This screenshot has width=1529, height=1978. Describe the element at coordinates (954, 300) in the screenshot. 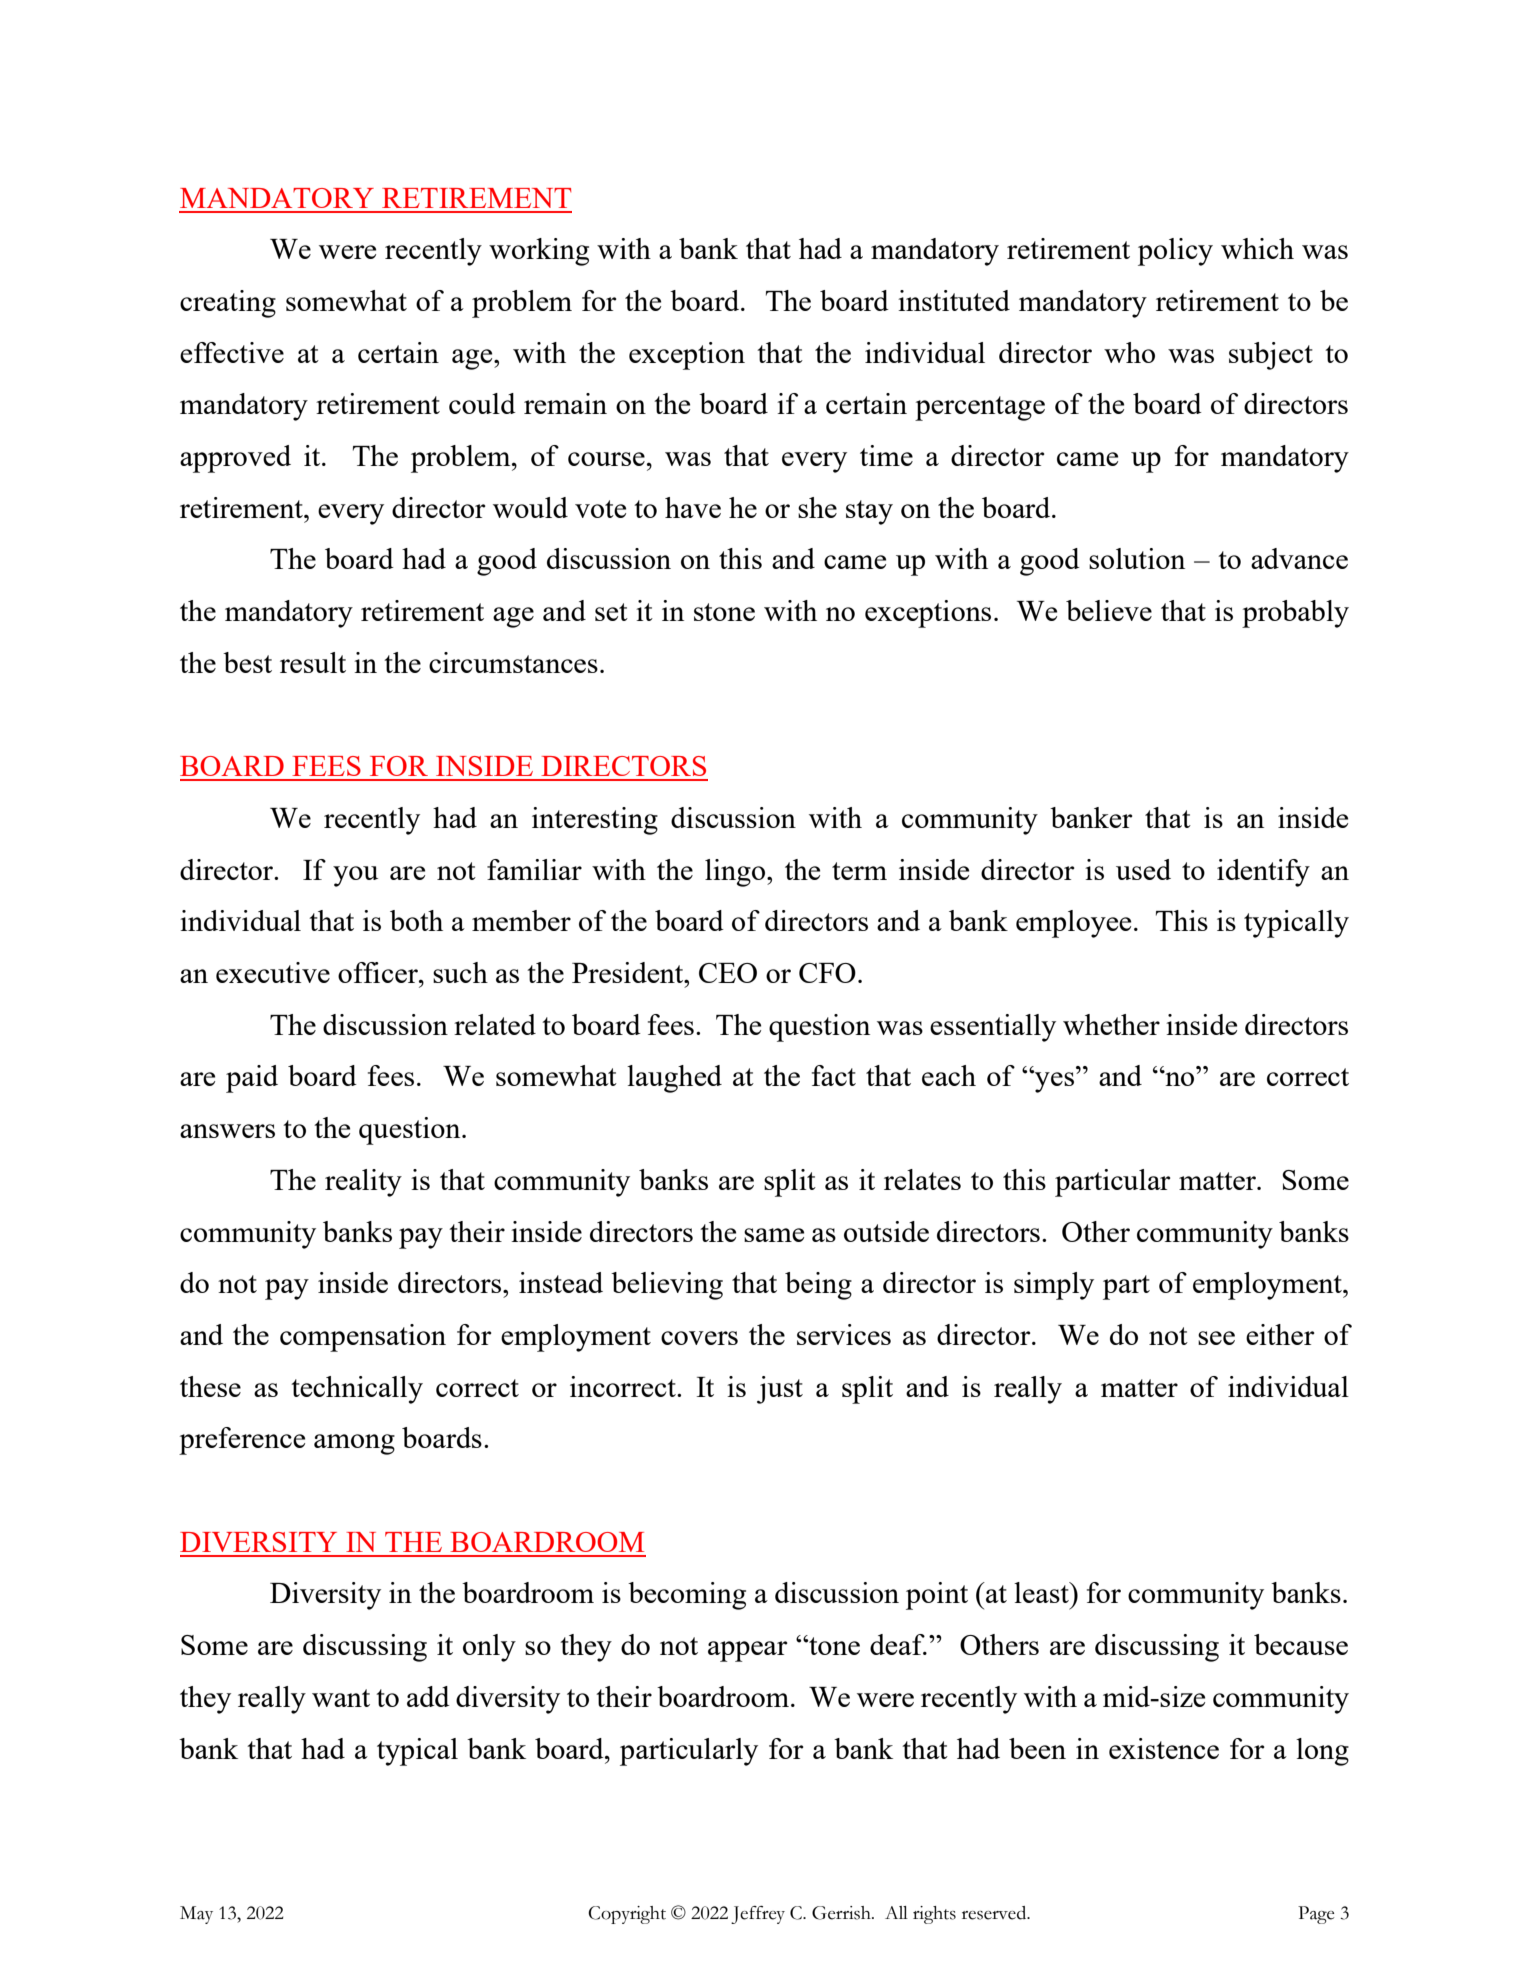

I see `instituted` at that location.
